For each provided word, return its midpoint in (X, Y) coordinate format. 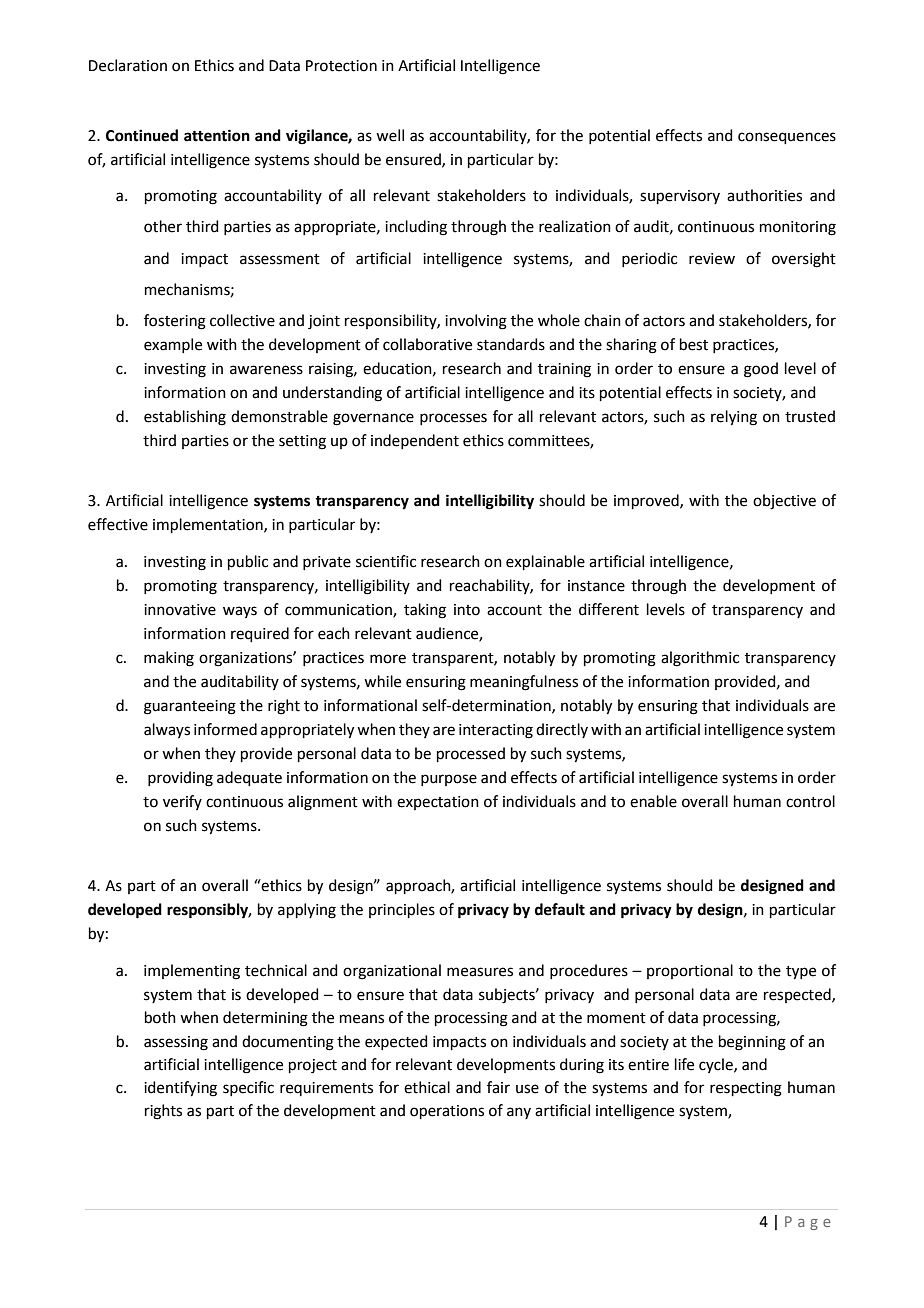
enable (653, 801)
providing (180, 779)
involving (476, 322)
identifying (180, 1089)
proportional (690, 971)
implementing (192, 972)
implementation (209, 525)
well (390, 135)
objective (784, 502)
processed (471, 754)
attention (217, 135)
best (694, 344)
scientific (386, 561)
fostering (175, 322)
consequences (787, 138)
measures (480, 972)
